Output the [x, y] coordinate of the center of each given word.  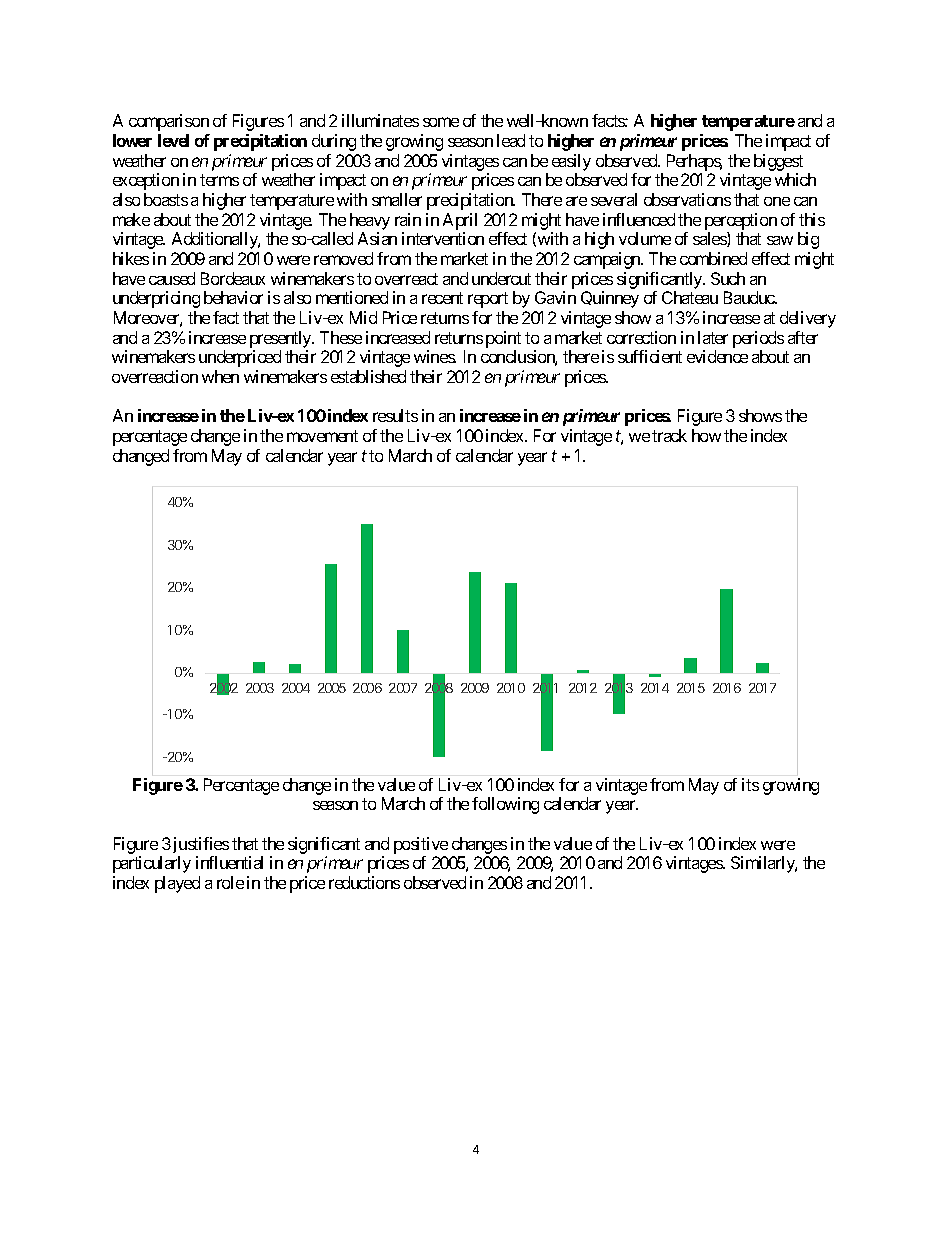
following [505, 805]
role [230, 882]
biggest [778, 162]
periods [758, 339]
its [750, 784]
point [503, 339]
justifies [199, 847]
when [220, 376]
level [173, 140]
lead [511, 140]
